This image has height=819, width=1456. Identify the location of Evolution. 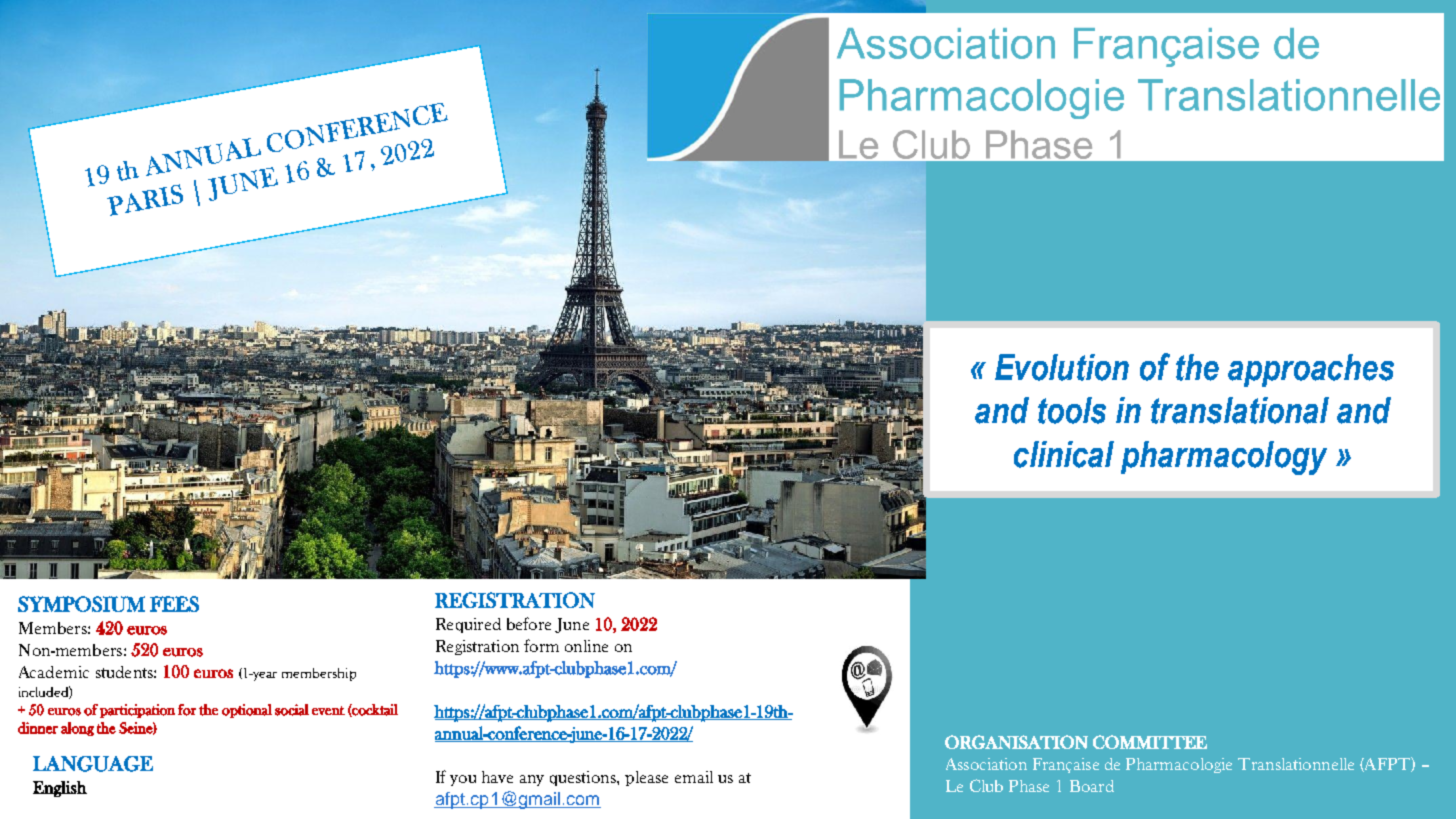
(1062, 367).
